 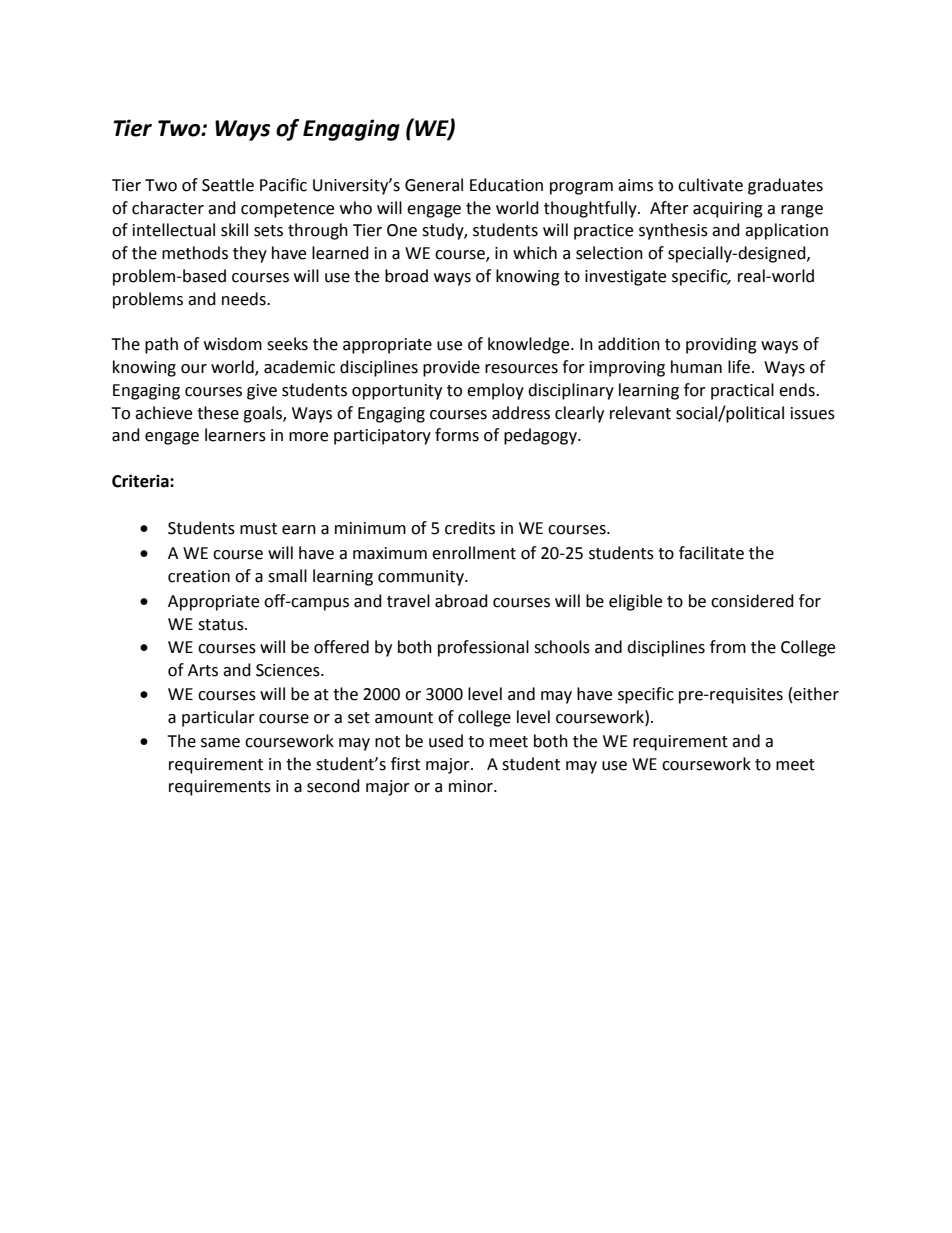 I want to click on practical, so click(x=742, y=391).
